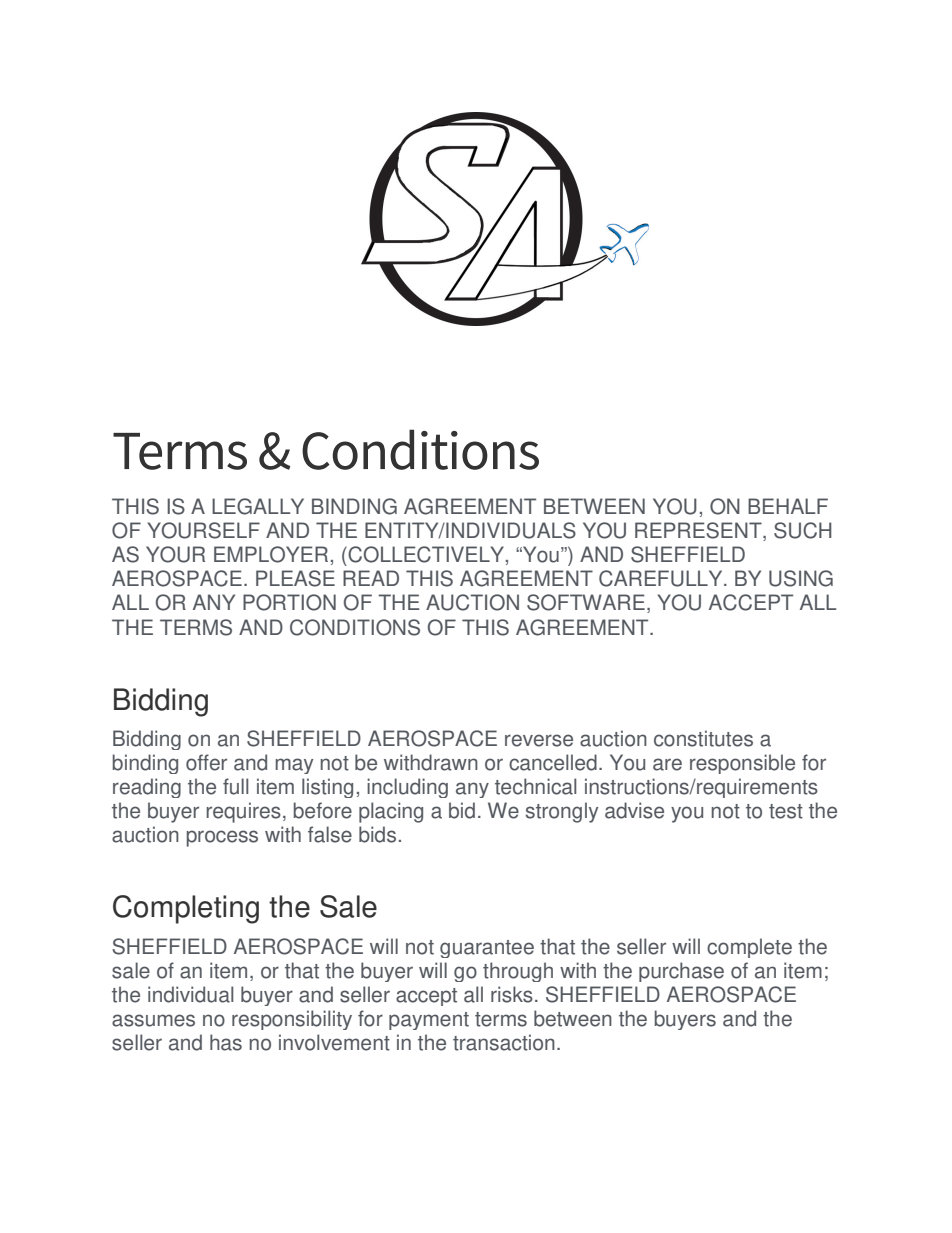  What do you see at coordinates (504, 1042) in the screenshot?
I see `transaction` at bounding box center [504, 1042].
